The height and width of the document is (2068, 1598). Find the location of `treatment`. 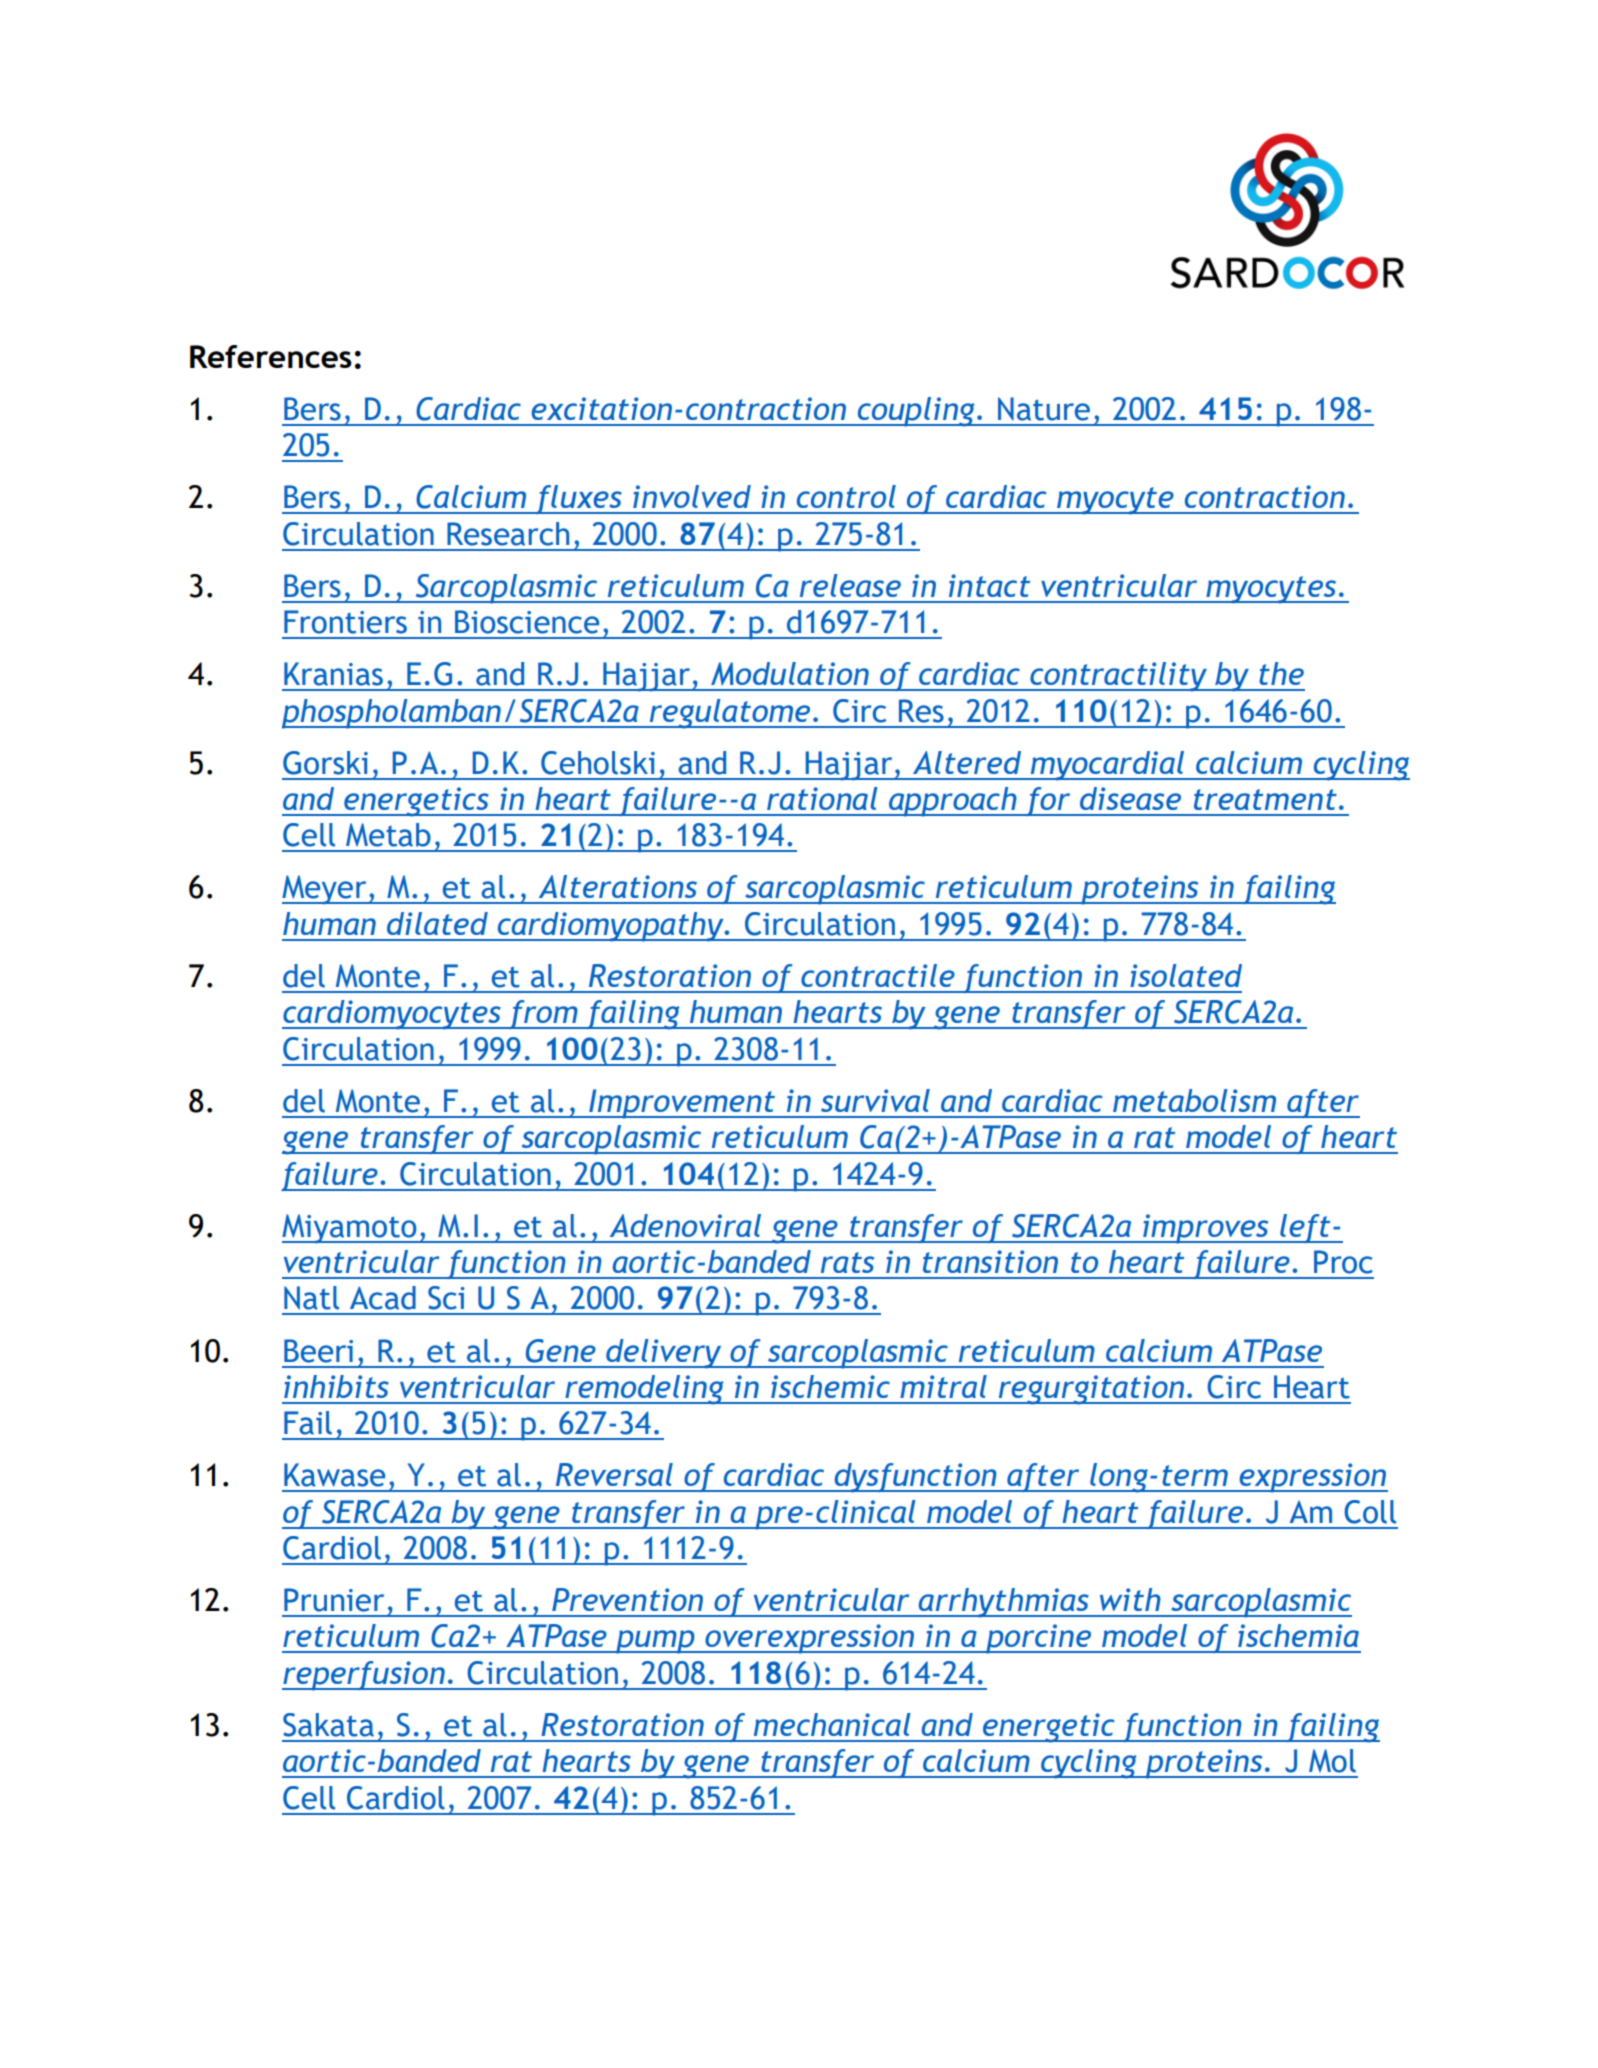

treatment is located at coordinates (1265, 799).
